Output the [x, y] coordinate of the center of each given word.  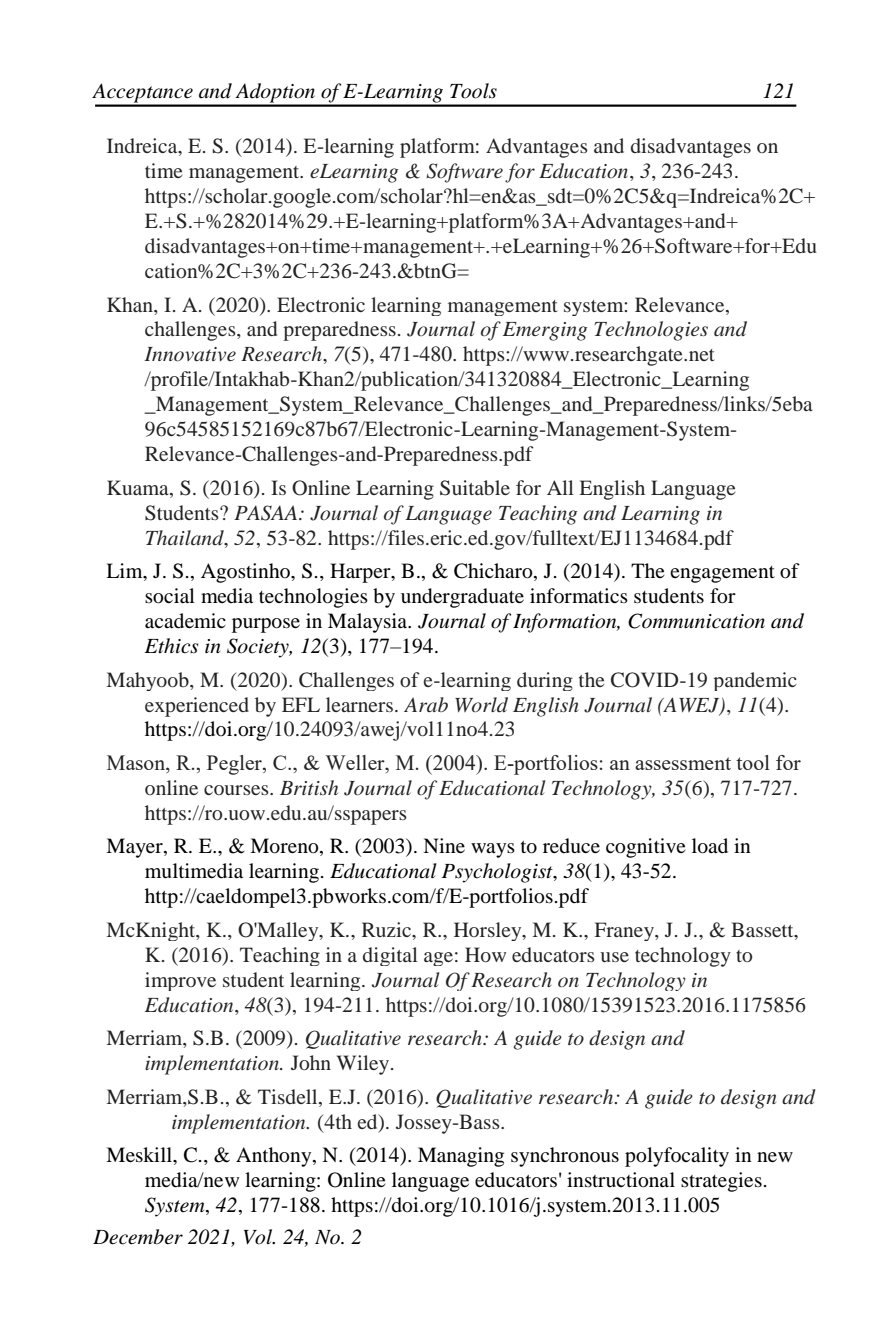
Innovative [190, 354]
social [170, 596]
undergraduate [462, 598]
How [485, 954]
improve [180, 981]
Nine [444, 845]
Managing [461, 1157]
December [138, 1237]
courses [237, 790]
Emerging [545, 331]
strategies [721, 1182]
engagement [722, 574]
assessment [683, 763]
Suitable [475, 488]
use [614, 957]
